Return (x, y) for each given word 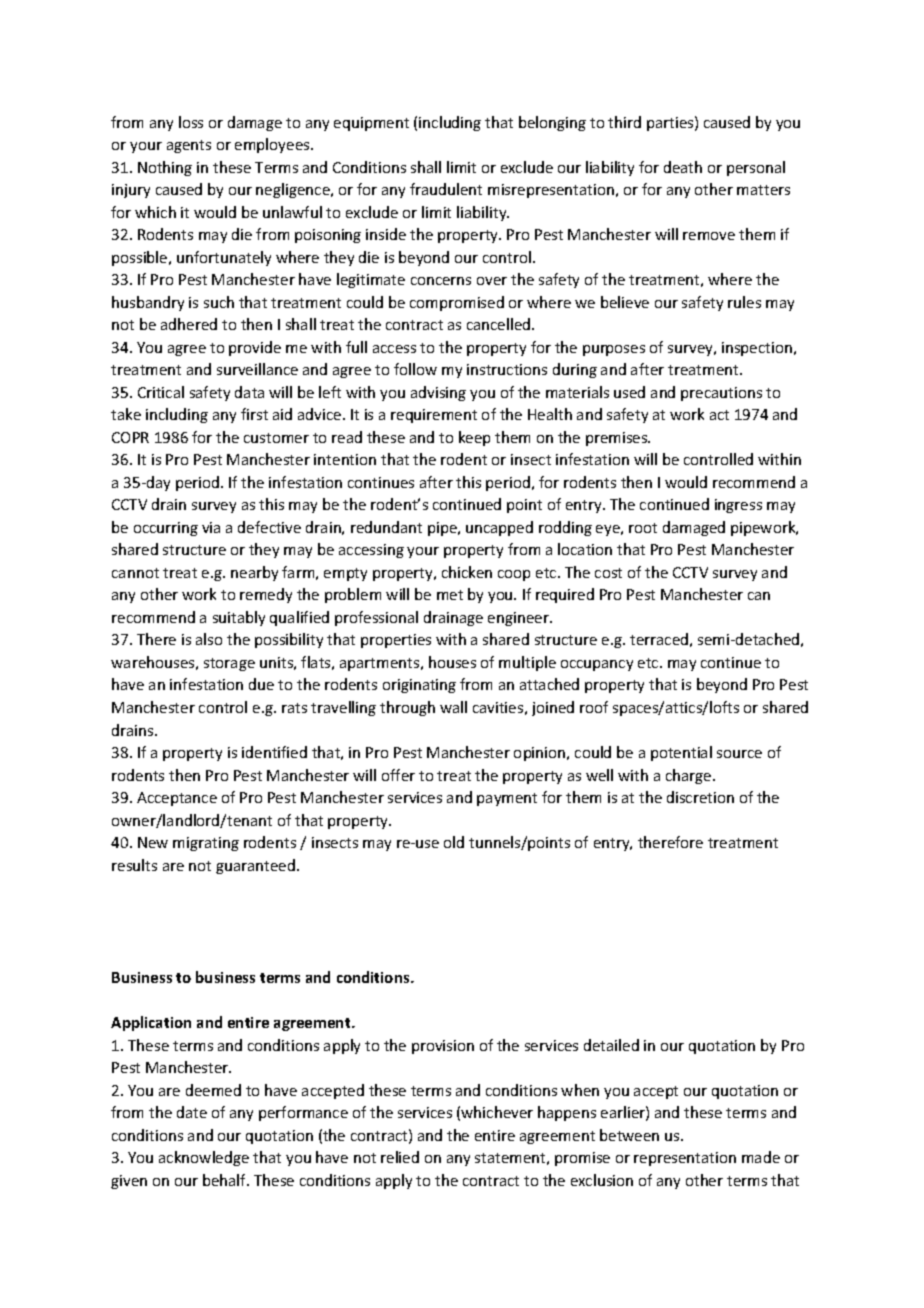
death (683, 167)
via (211, 527)
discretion (700, 797)
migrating (206, 844)
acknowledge (204, 1158)
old (454, 842)
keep (474, 438)
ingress (738, 506)
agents (189, 146)
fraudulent (446, 189)
